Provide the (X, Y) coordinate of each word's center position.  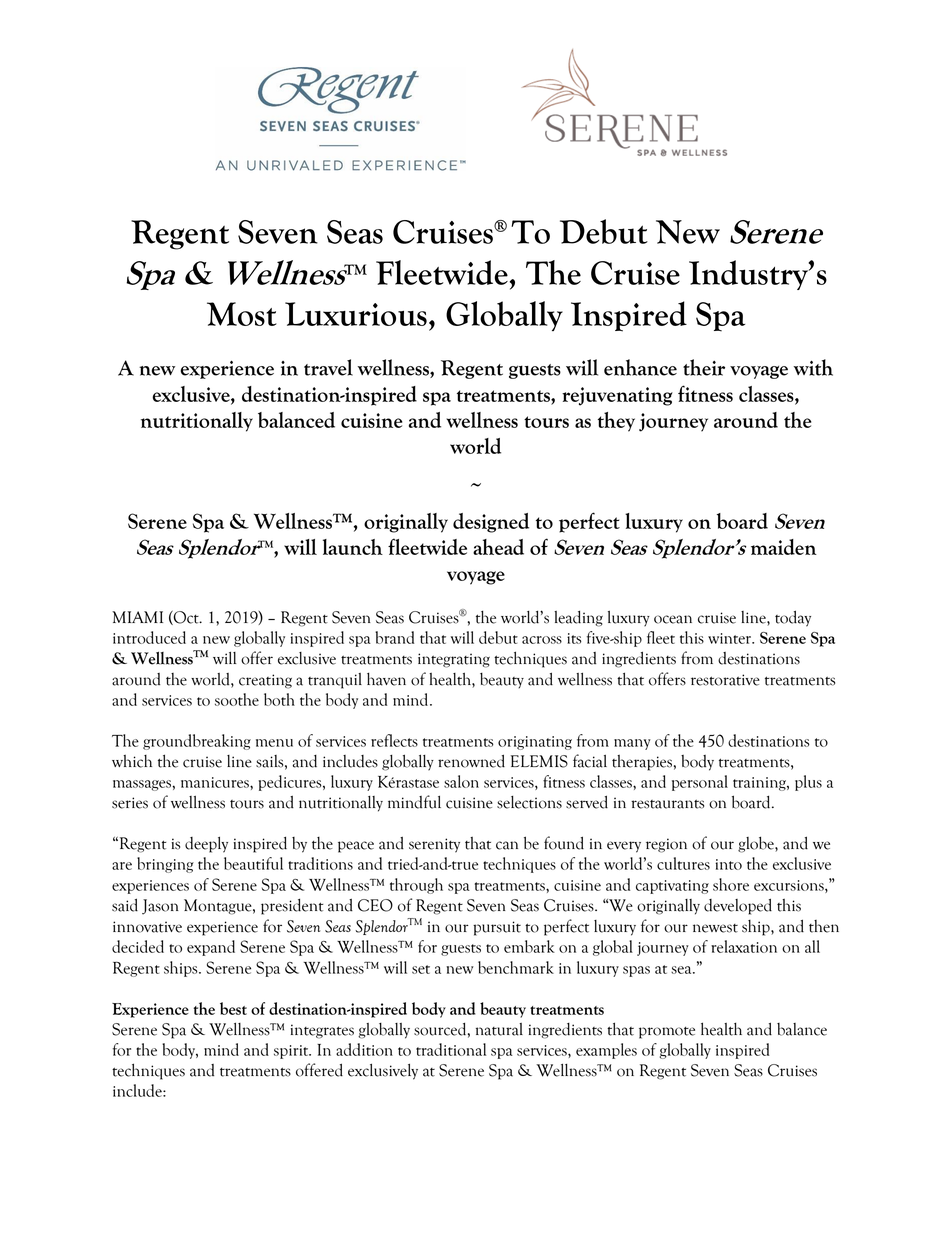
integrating (454, 660)
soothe (237, 699)
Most (242, 314)
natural (499, 1029)
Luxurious (356, 314)
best (233, 1008)
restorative (725, 680)
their (704, 367)
